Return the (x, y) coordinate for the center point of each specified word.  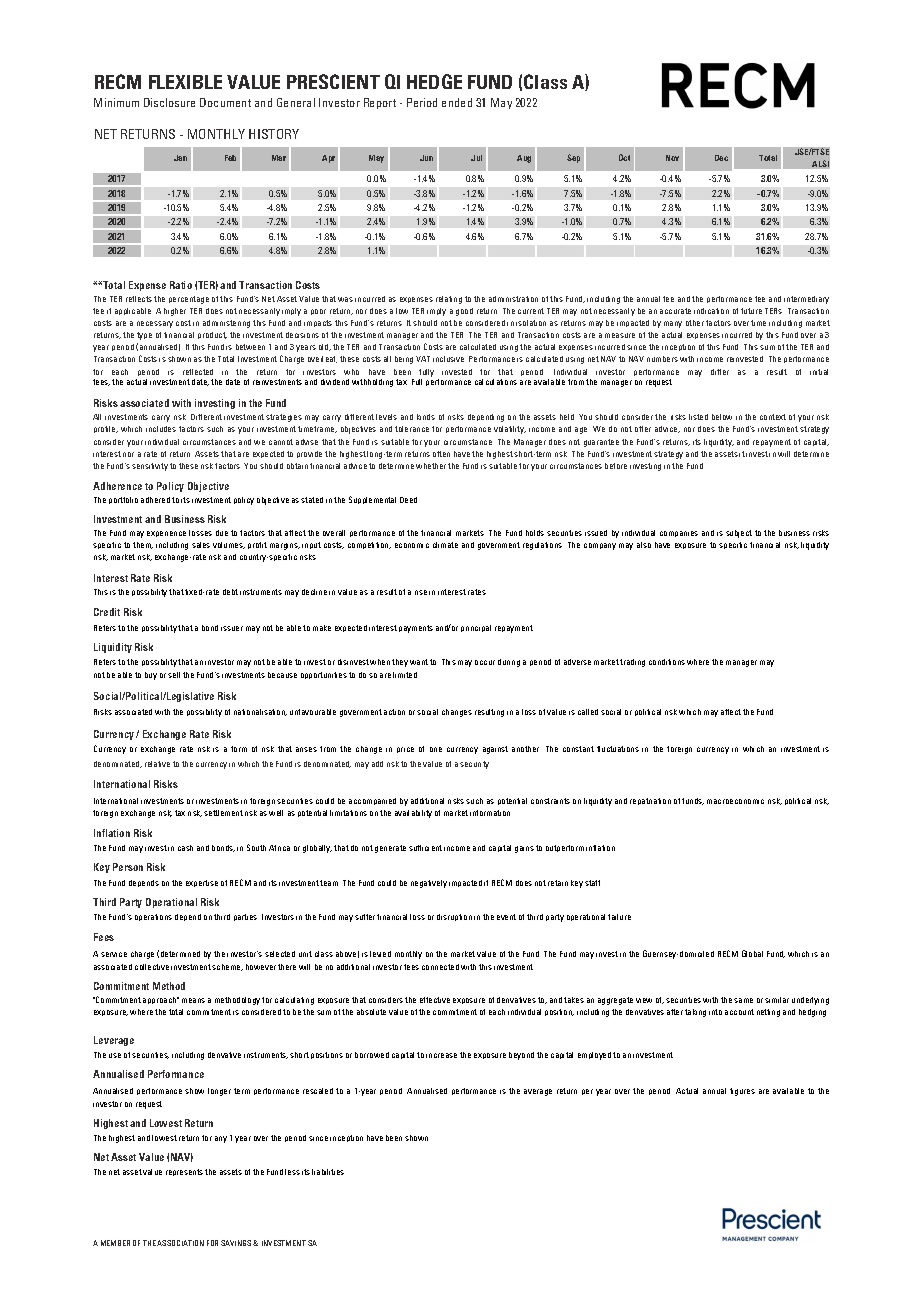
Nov (672, 158)
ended (457, 102)
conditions (667, 662)
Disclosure (169, 102)
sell (174, 675)
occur (485, 662)
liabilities (328, 1172)
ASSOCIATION (180, 1243)
